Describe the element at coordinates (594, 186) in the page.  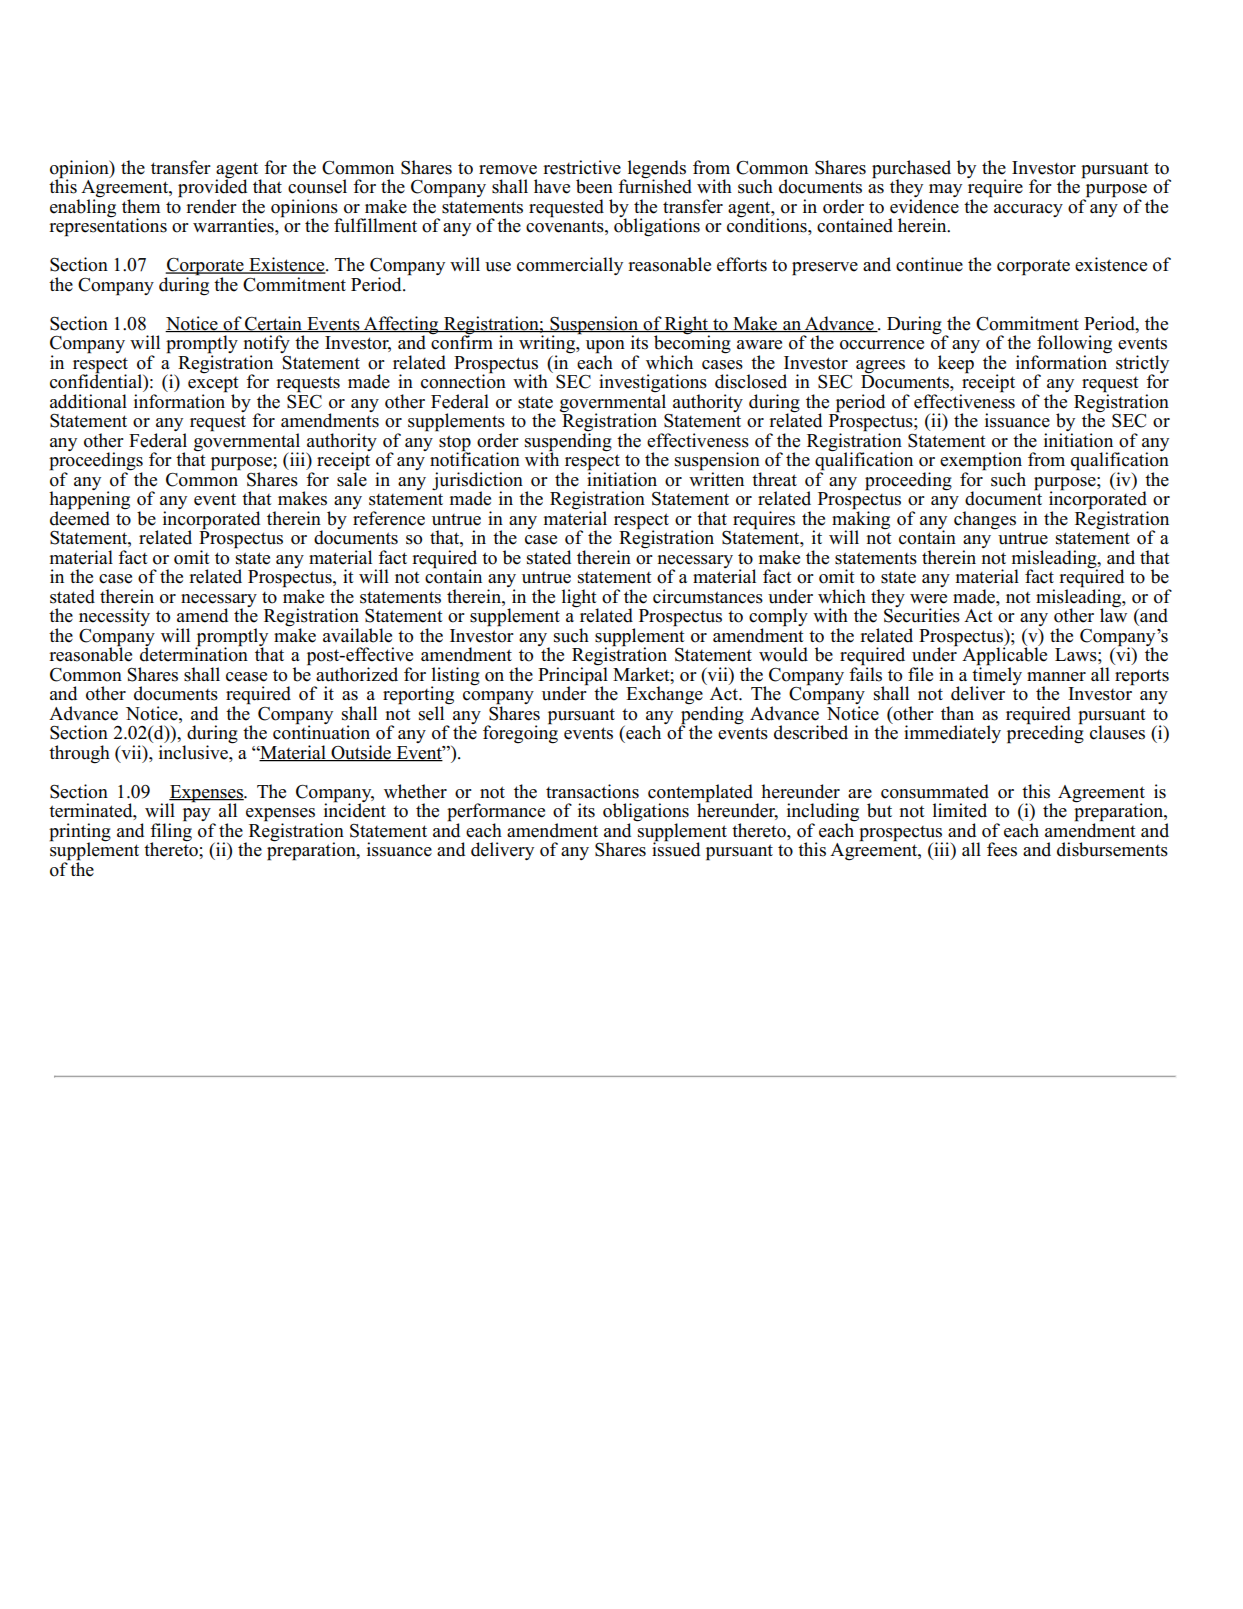
I see `been` at that location.
